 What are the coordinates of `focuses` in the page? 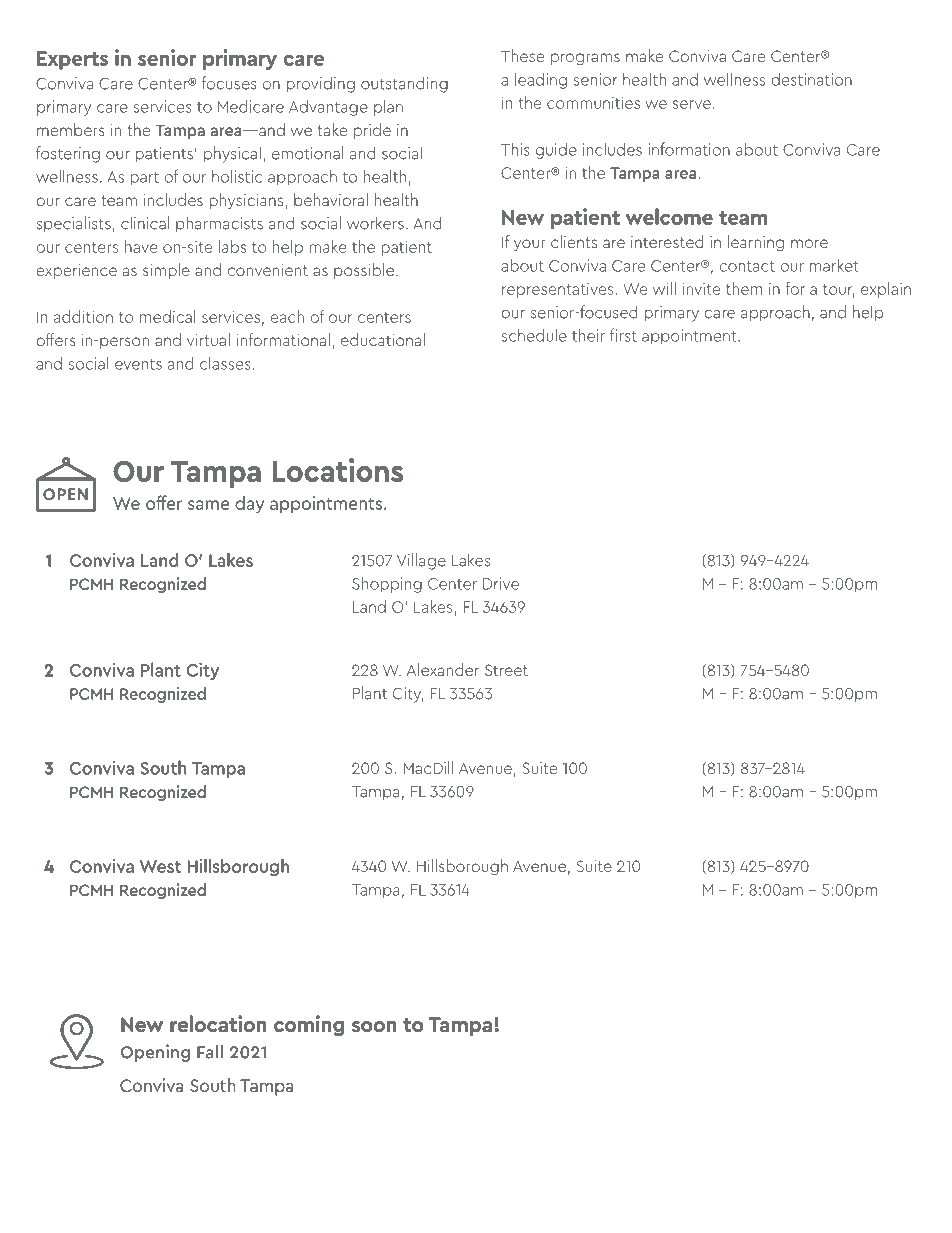 It's located at (229, 83).
